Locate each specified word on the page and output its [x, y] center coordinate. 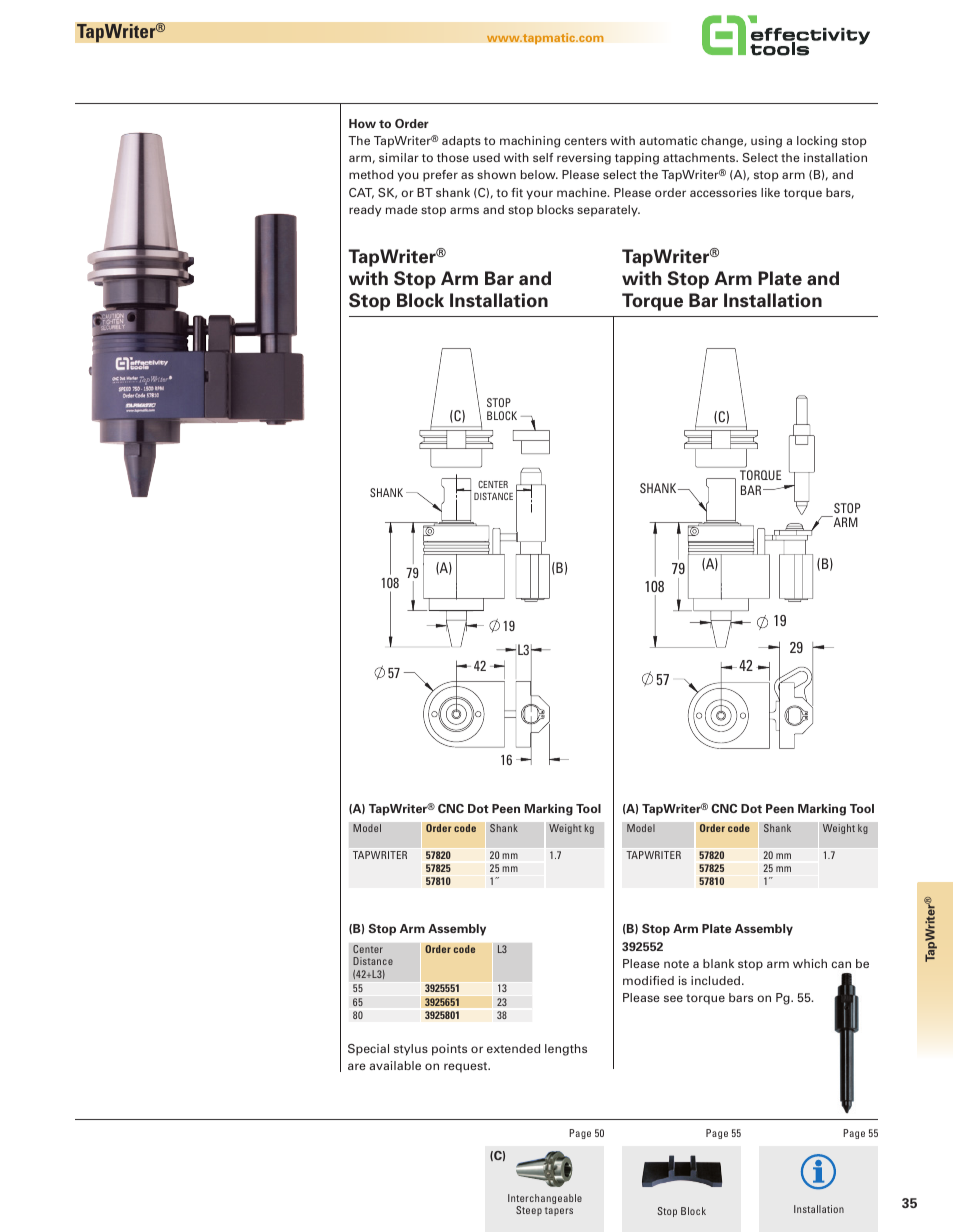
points [449, 1050]
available [395, 1065]
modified [648, 980]
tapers [559, 1211]
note [676, 964]
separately [608, 211]
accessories [723, 192]
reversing [584, 159]
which [810, 963]
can [841, 964]
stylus [411, 1050]
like [770, 192]
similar [399, 157]
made [402, 209]
